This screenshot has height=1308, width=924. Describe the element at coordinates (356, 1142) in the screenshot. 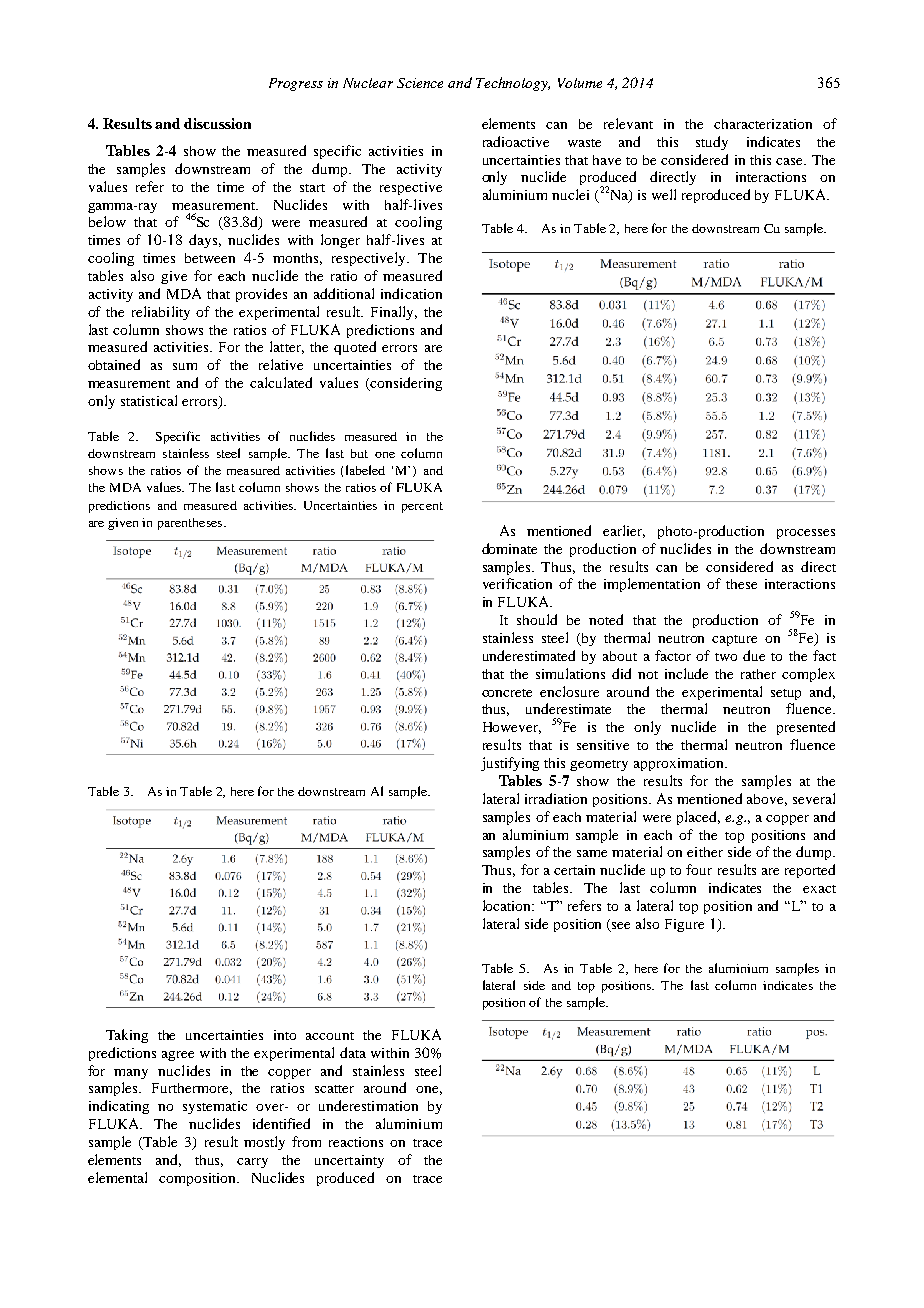

I see `reactions` at that location.
